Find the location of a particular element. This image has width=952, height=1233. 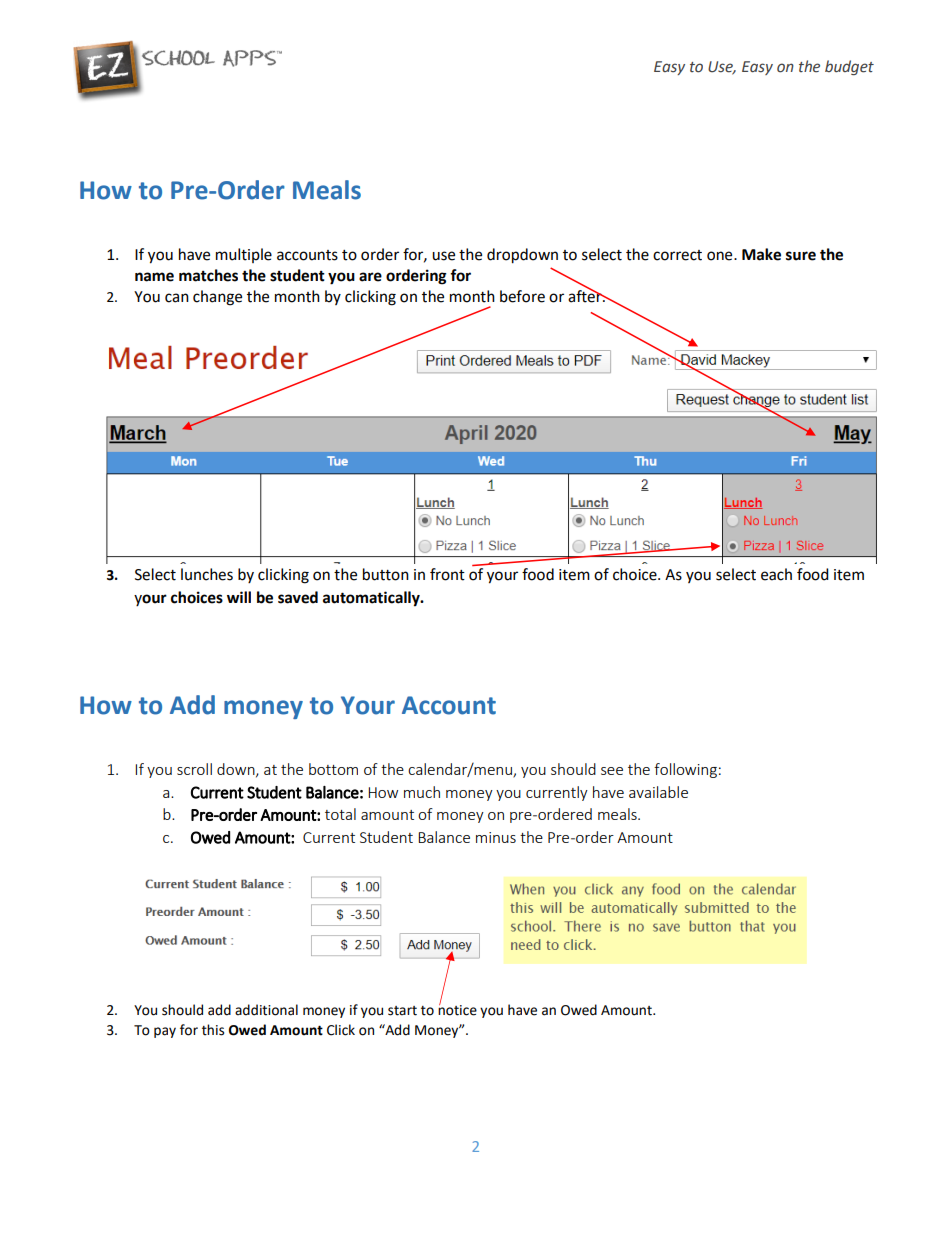

available is located at coordinates (658, 792).
